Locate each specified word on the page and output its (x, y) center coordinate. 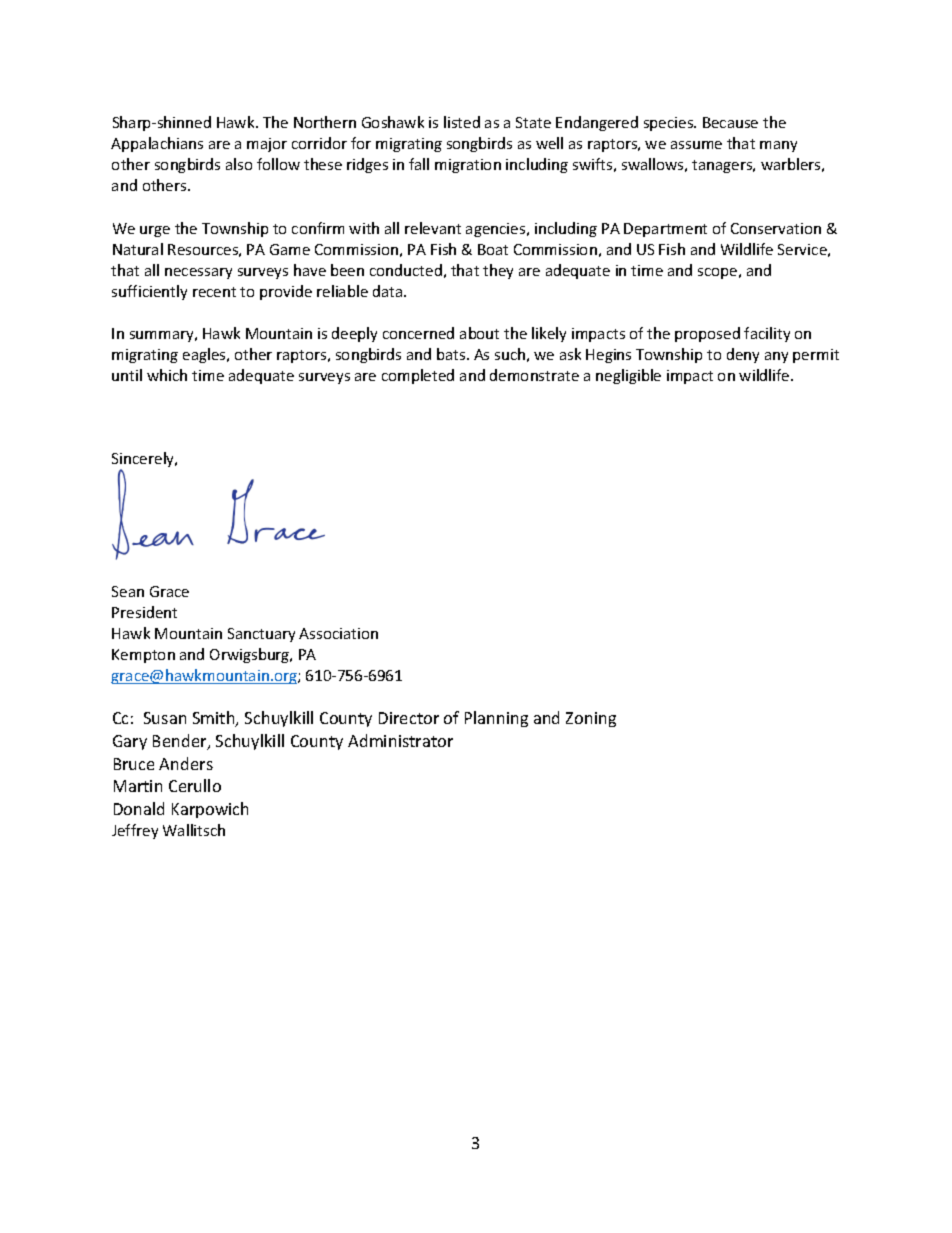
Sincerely (144, 461)
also (239, 164)
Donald (139, 808)
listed (462, 122)
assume (696, 145)
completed (418, 376)
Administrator (400, 740)
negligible (628, 376)
